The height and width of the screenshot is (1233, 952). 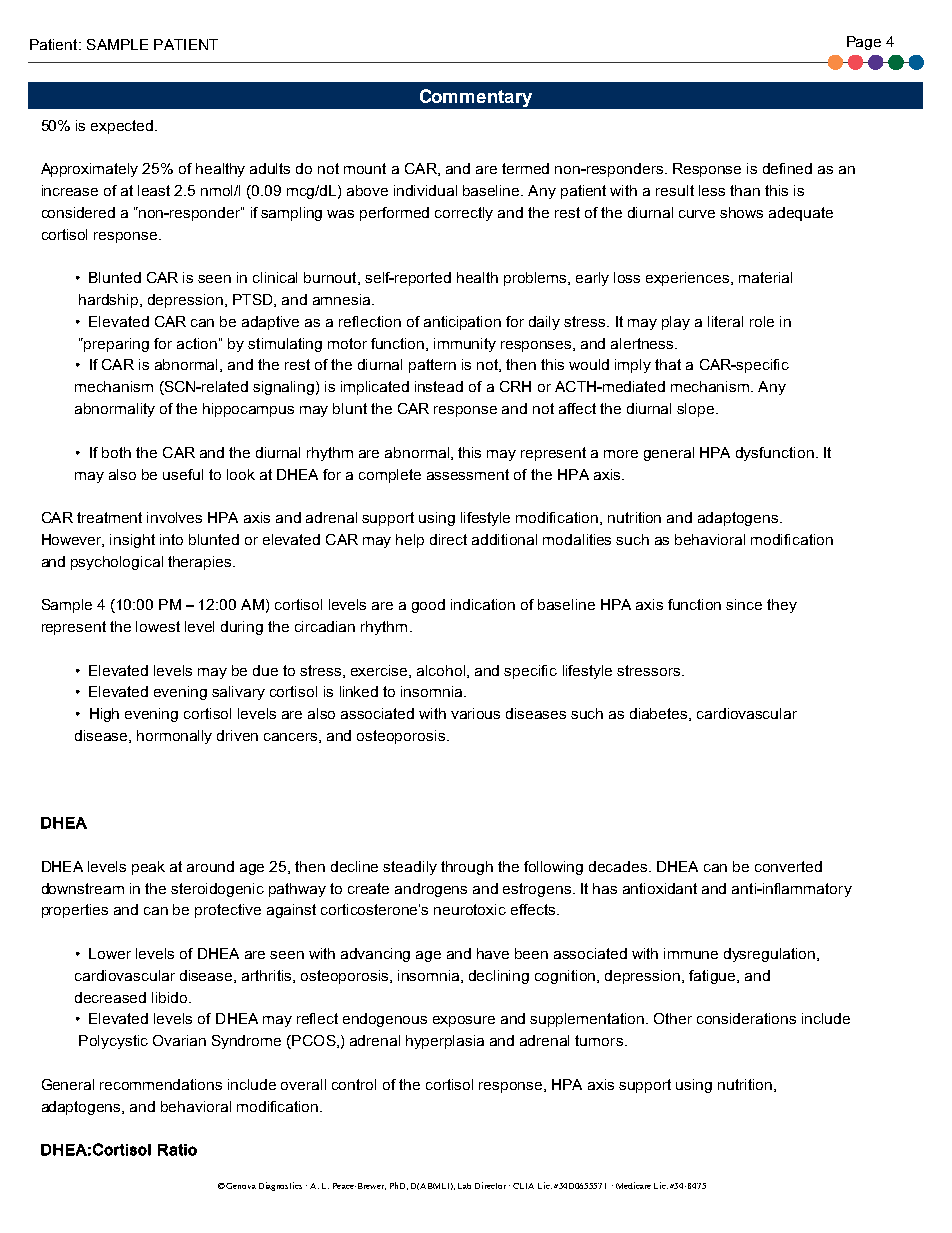 I want to click on indication, so click(x=483, y=604).
